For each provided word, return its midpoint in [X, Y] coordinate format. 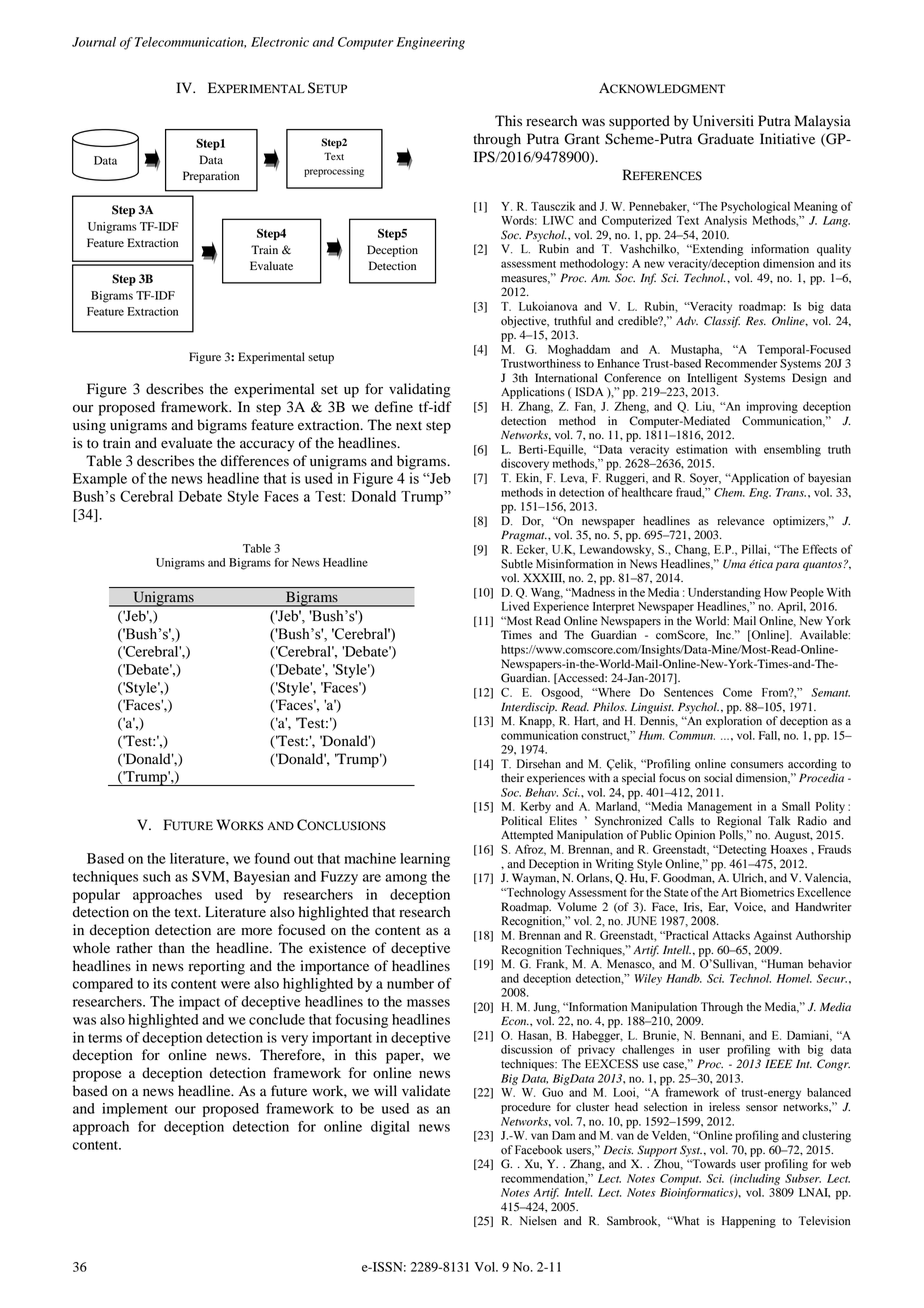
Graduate [726, 139]
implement [135, 1110]
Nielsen [538, 1221]
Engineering [430, 43]
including [756, 1179]
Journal [94, 42]
